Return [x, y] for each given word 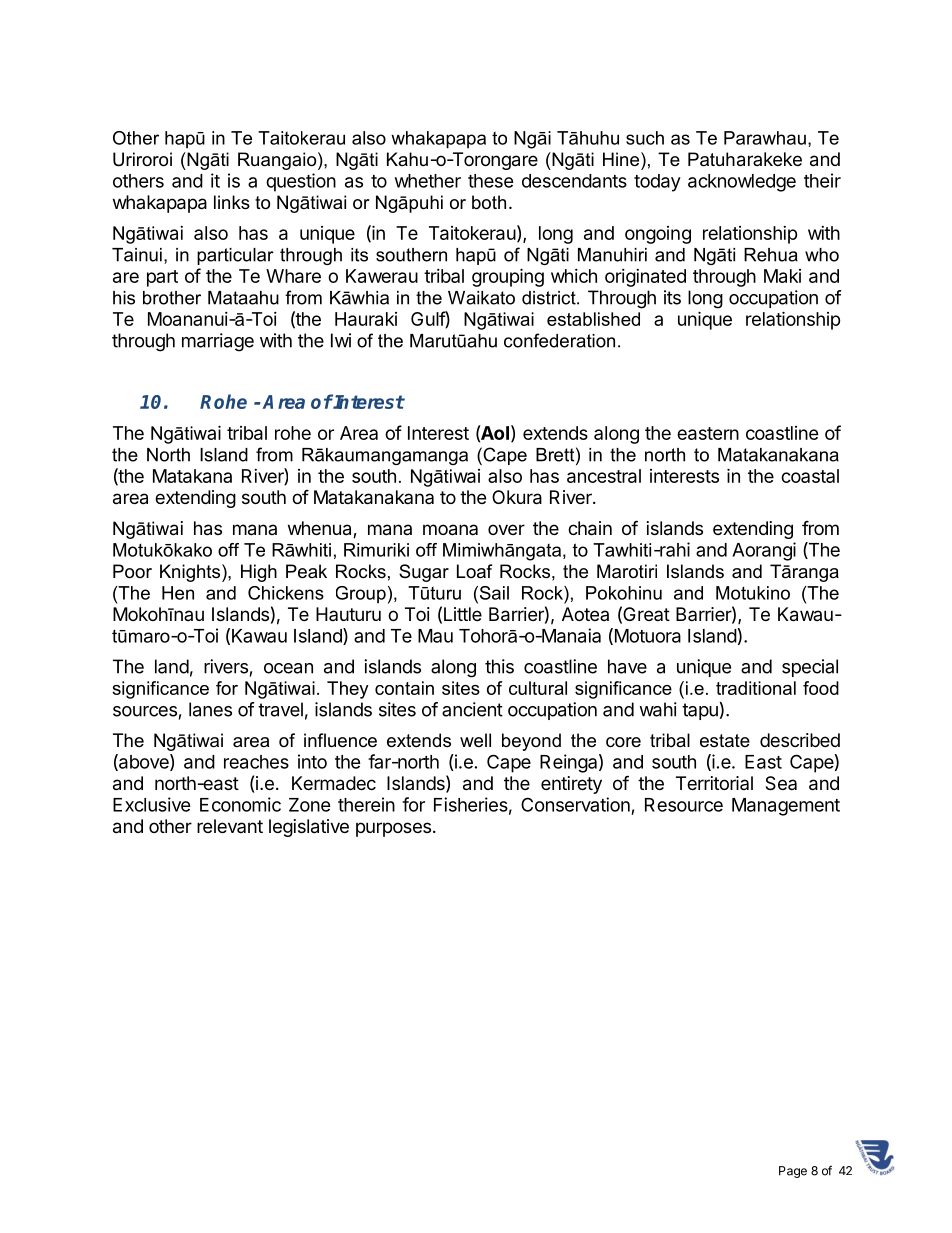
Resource [684, 805]
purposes [395, 829]
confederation [559, 340]
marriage [218, 342]
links [232, 202]
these [491, 181]
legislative [309, 828]
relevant [230, 826]
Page [793, 1172]
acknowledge [742, 183]
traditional [756, 688]
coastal [810, 476]
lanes [210, 709]
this [499, 666]
